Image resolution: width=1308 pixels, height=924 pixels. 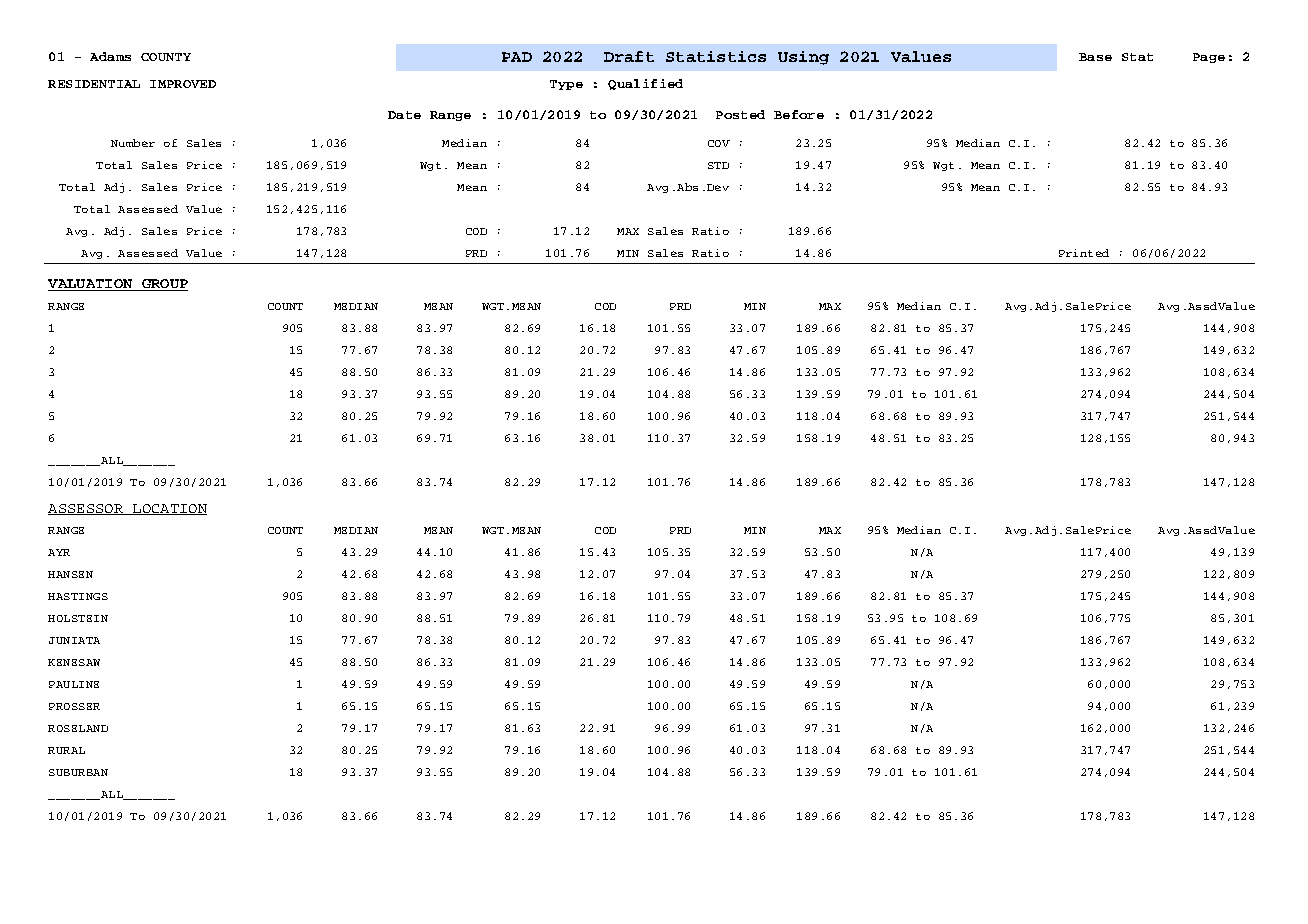 I want to click on GROUP, so click(x=163, y=285).
